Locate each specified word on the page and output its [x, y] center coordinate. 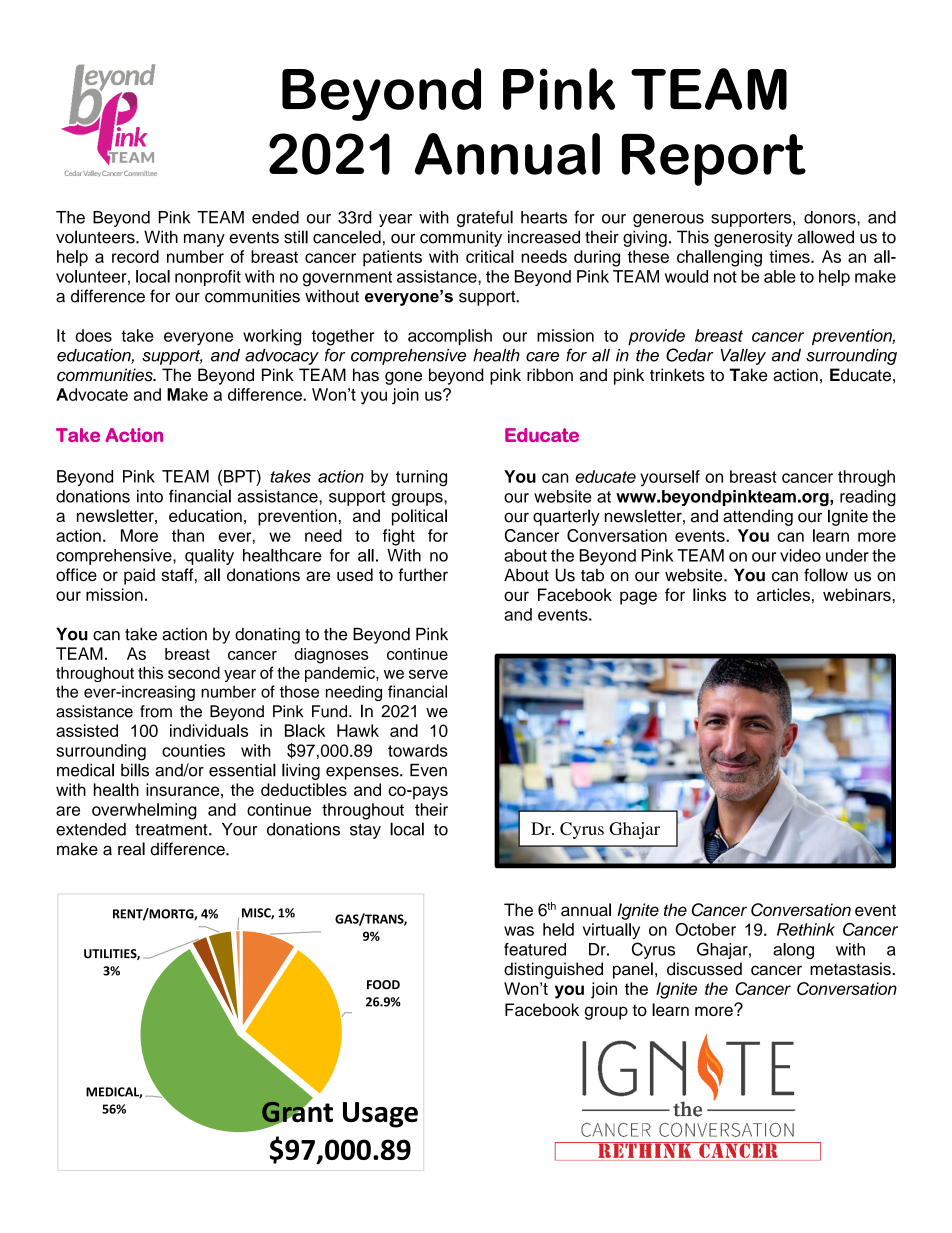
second [194, 673]
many [204, 240]
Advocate [92, 394]
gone [403, 378]
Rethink [806, 929]
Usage [380, 1115]
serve [428, 674]
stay [365, 831]
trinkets [677, 375]
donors [831, 217]
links [709, 594]
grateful [485, 218]
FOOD [383, 985]
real [131, 849]
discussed [704, 969]
